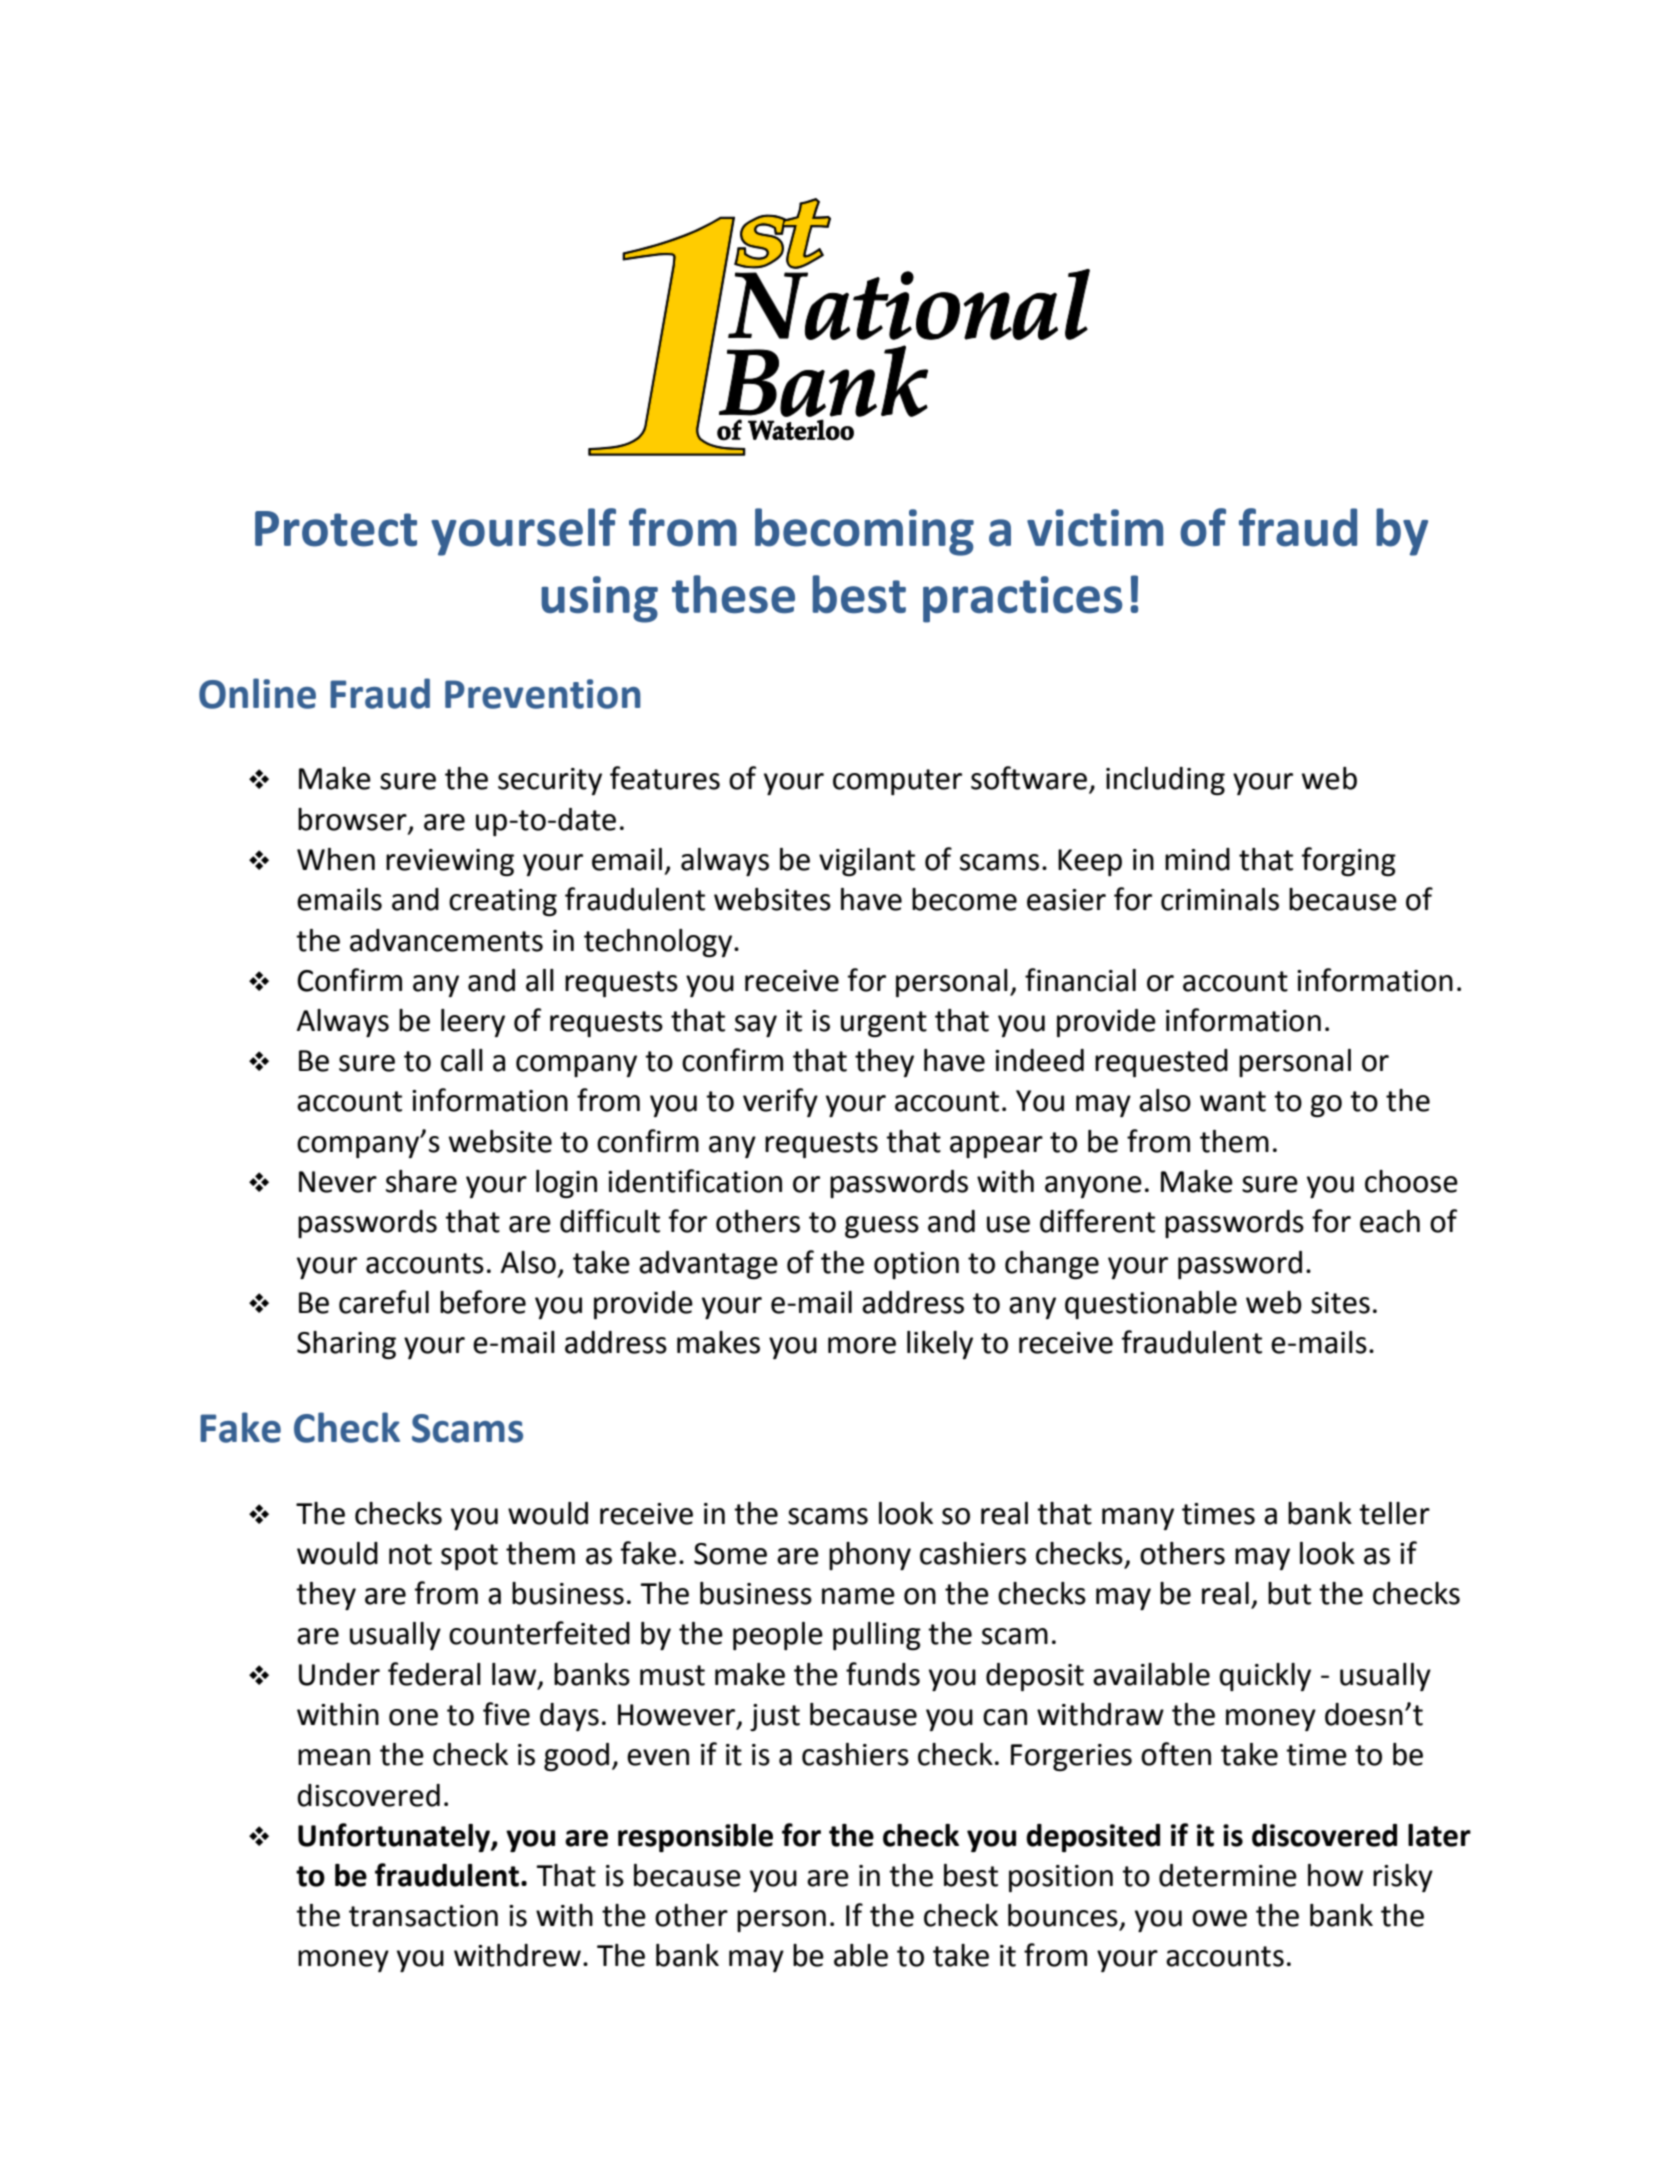 The height and width of the image is (2175, 1680). What do you see at coordinates (695, 1838) in the image?
I see `responsible` at bounding box center [695, 1838].
